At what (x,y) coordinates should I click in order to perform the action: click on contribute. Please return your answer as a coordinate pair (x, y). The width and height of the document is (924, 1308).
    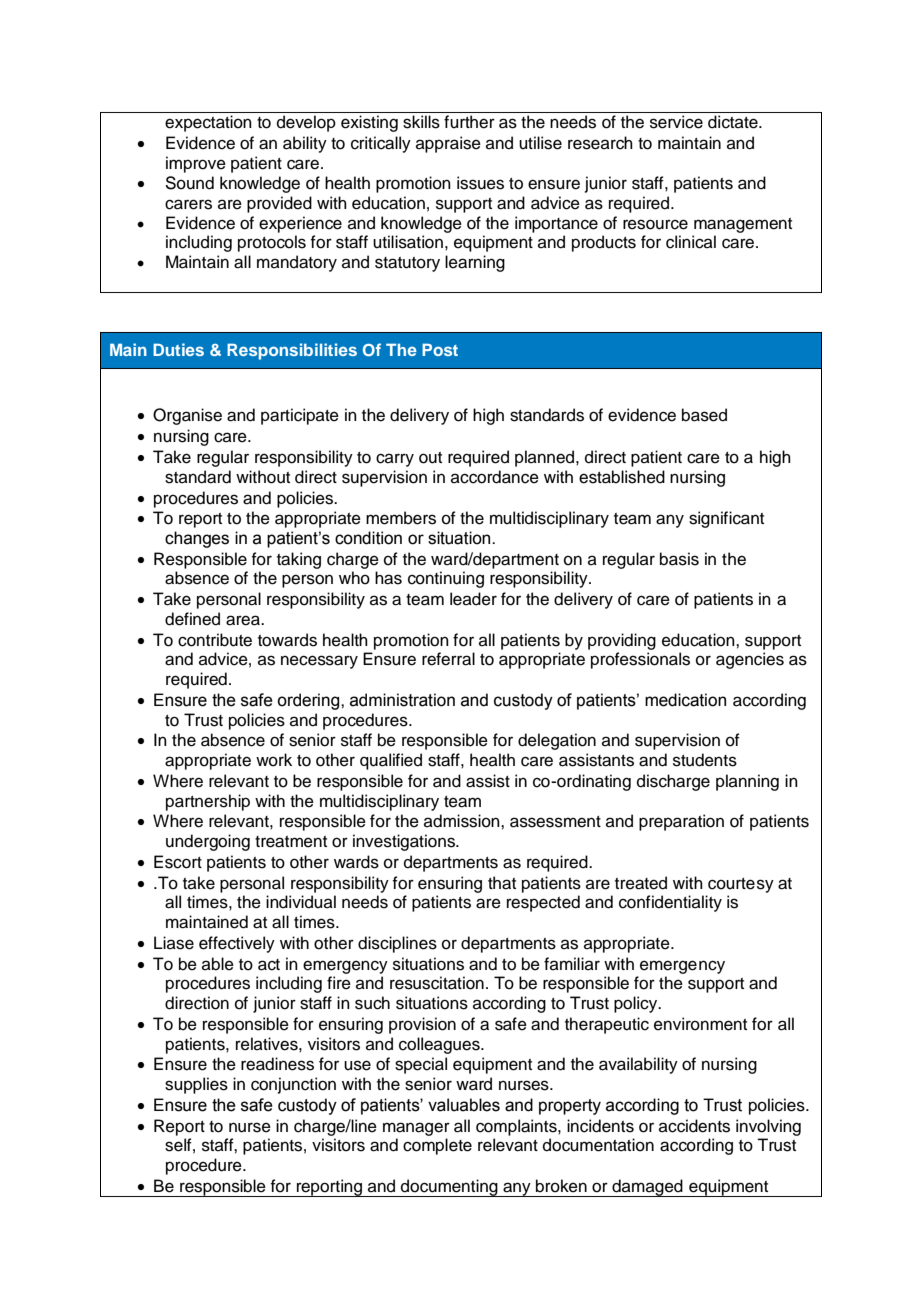
    Looking at the image, I should click on (215, 640).
